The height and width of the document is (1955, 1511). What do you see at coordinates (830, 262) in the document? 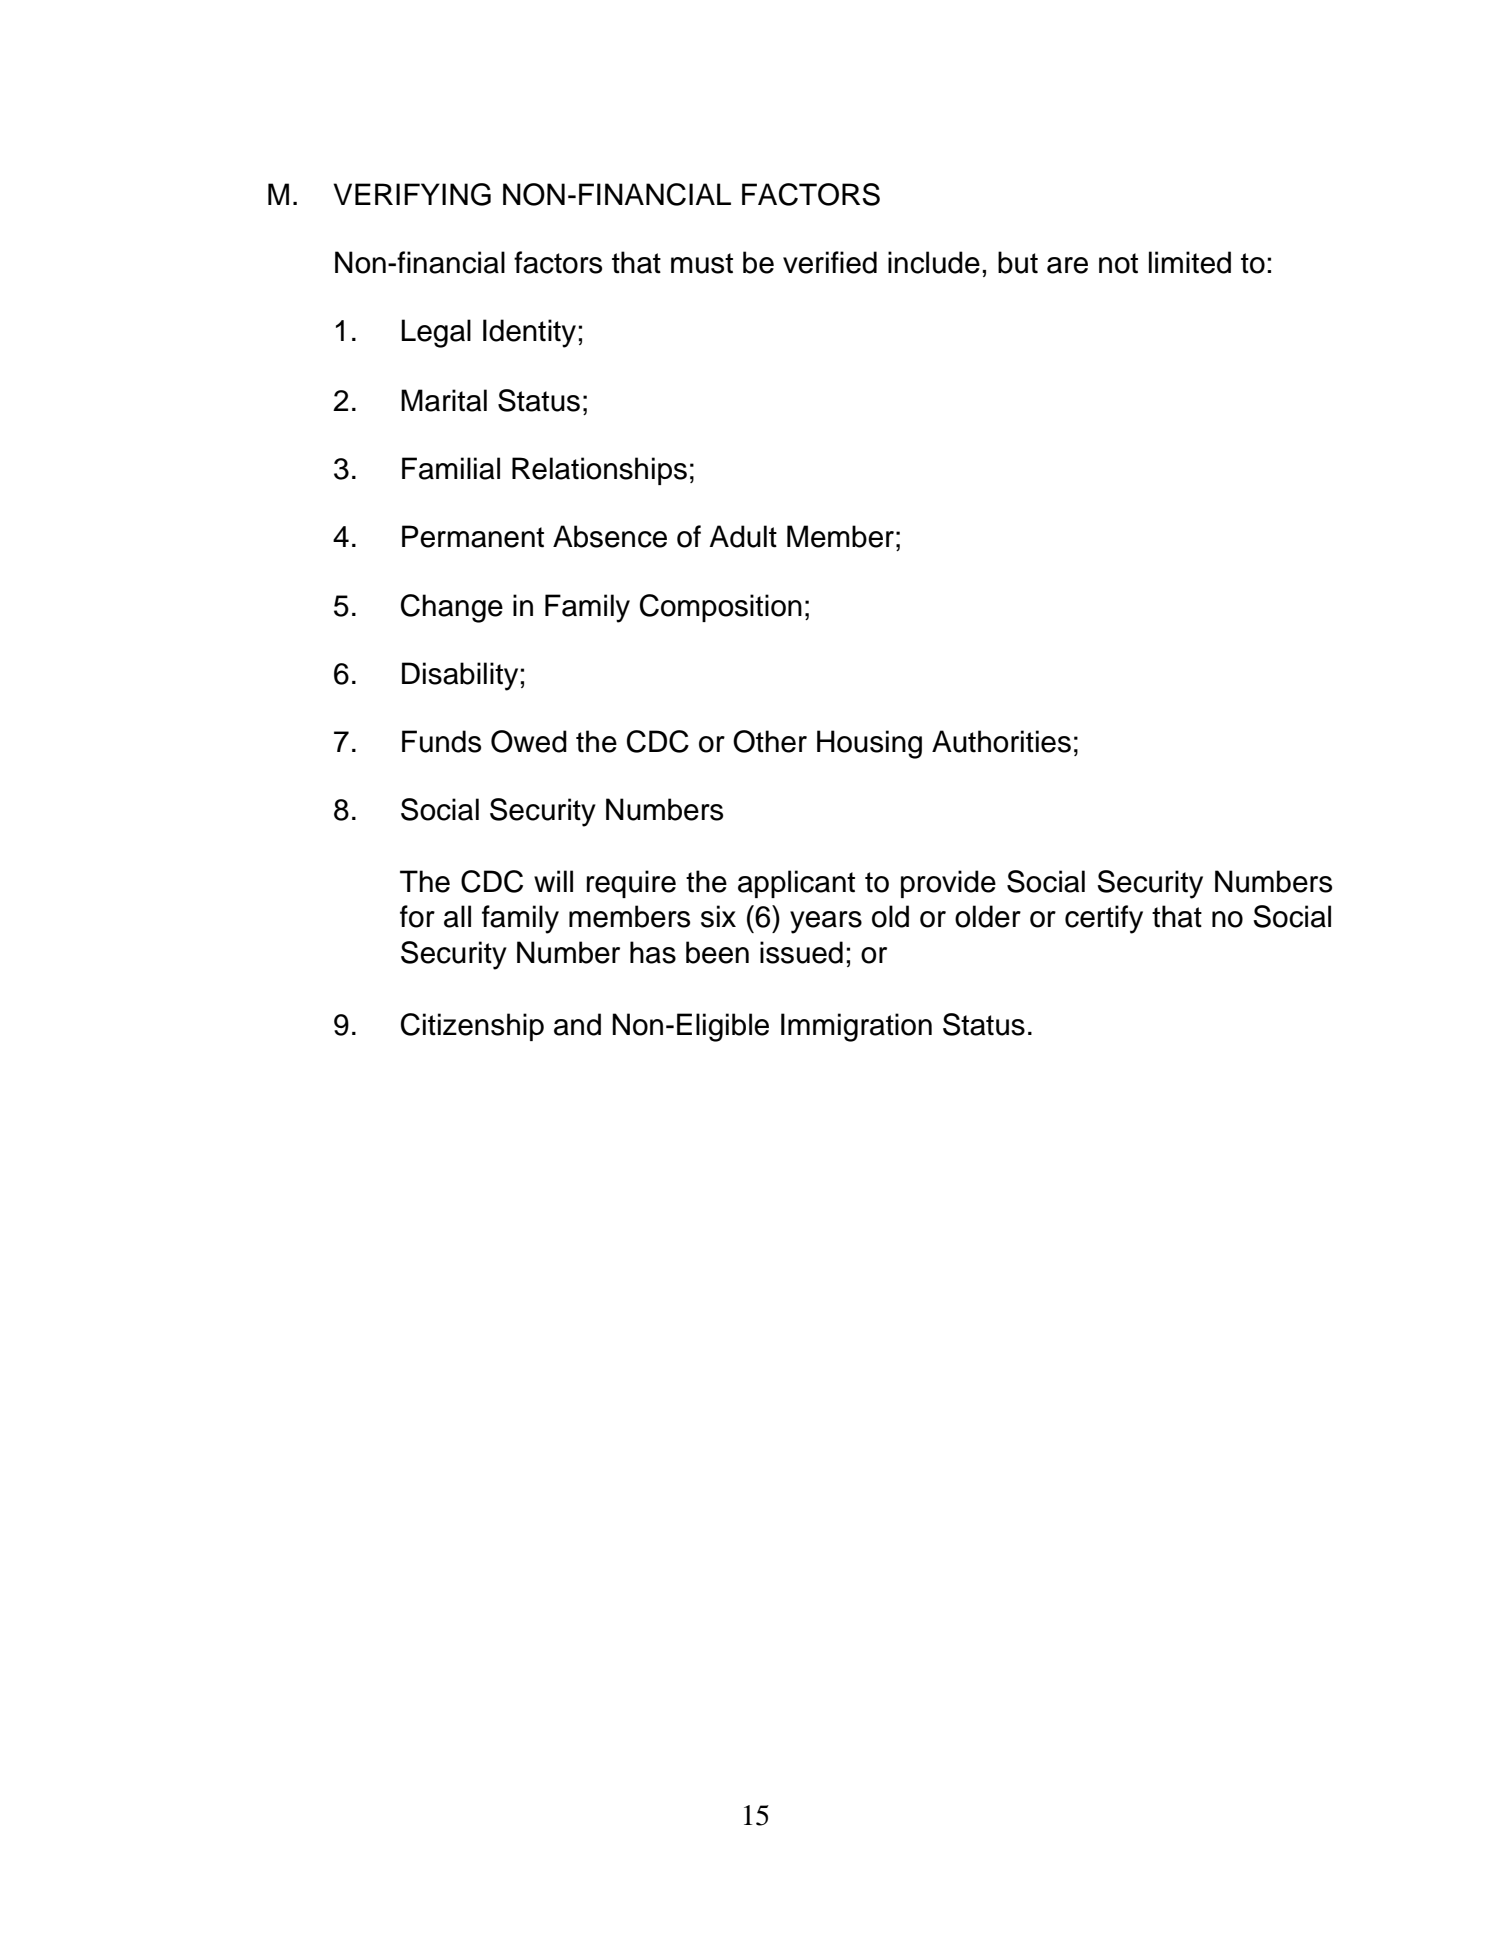
I see `verified` at bounding box center [830, 262].
